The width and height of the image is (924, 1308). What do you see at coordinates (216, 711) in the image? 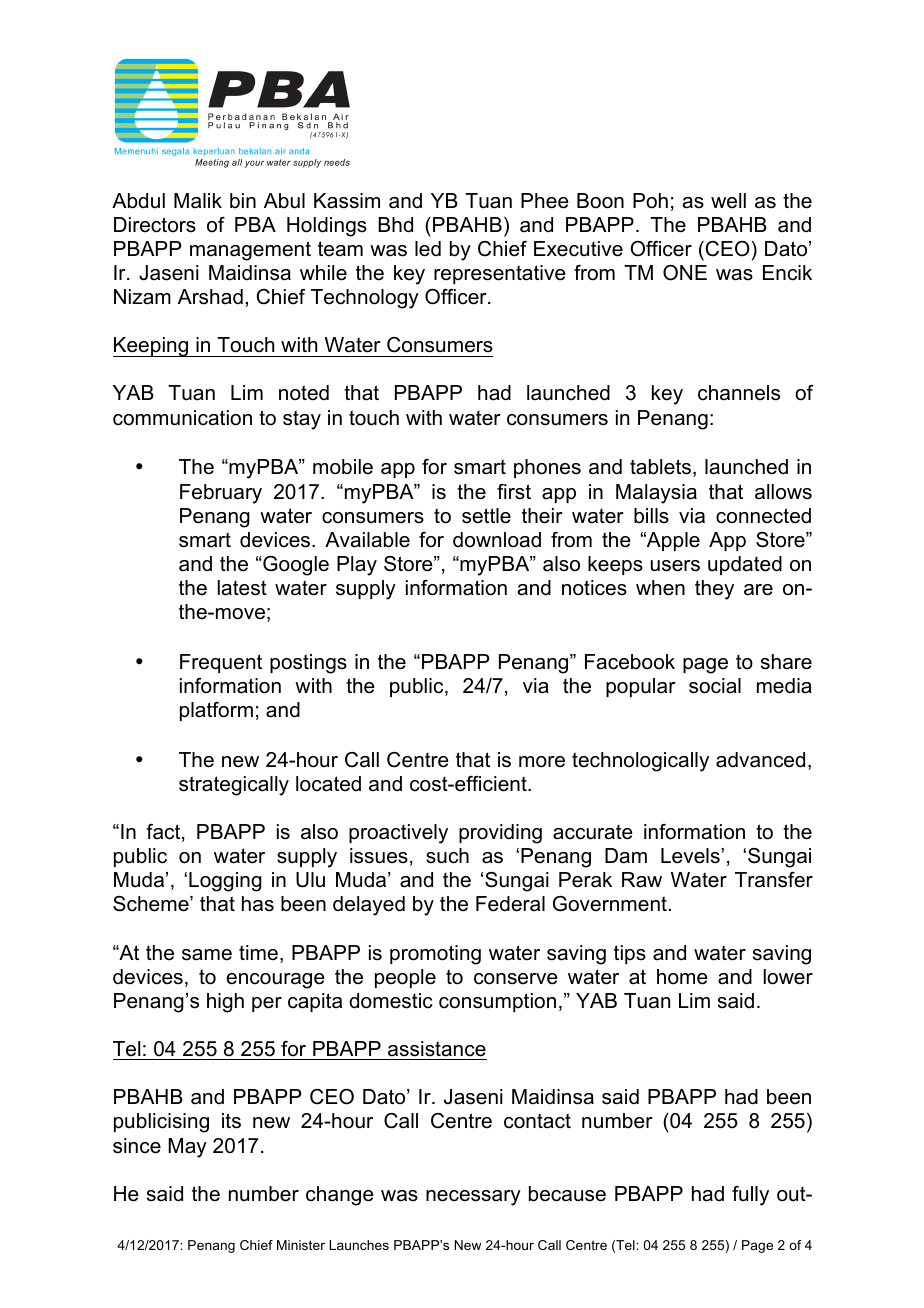
I see `platform` at bounding box center [216, 711].
